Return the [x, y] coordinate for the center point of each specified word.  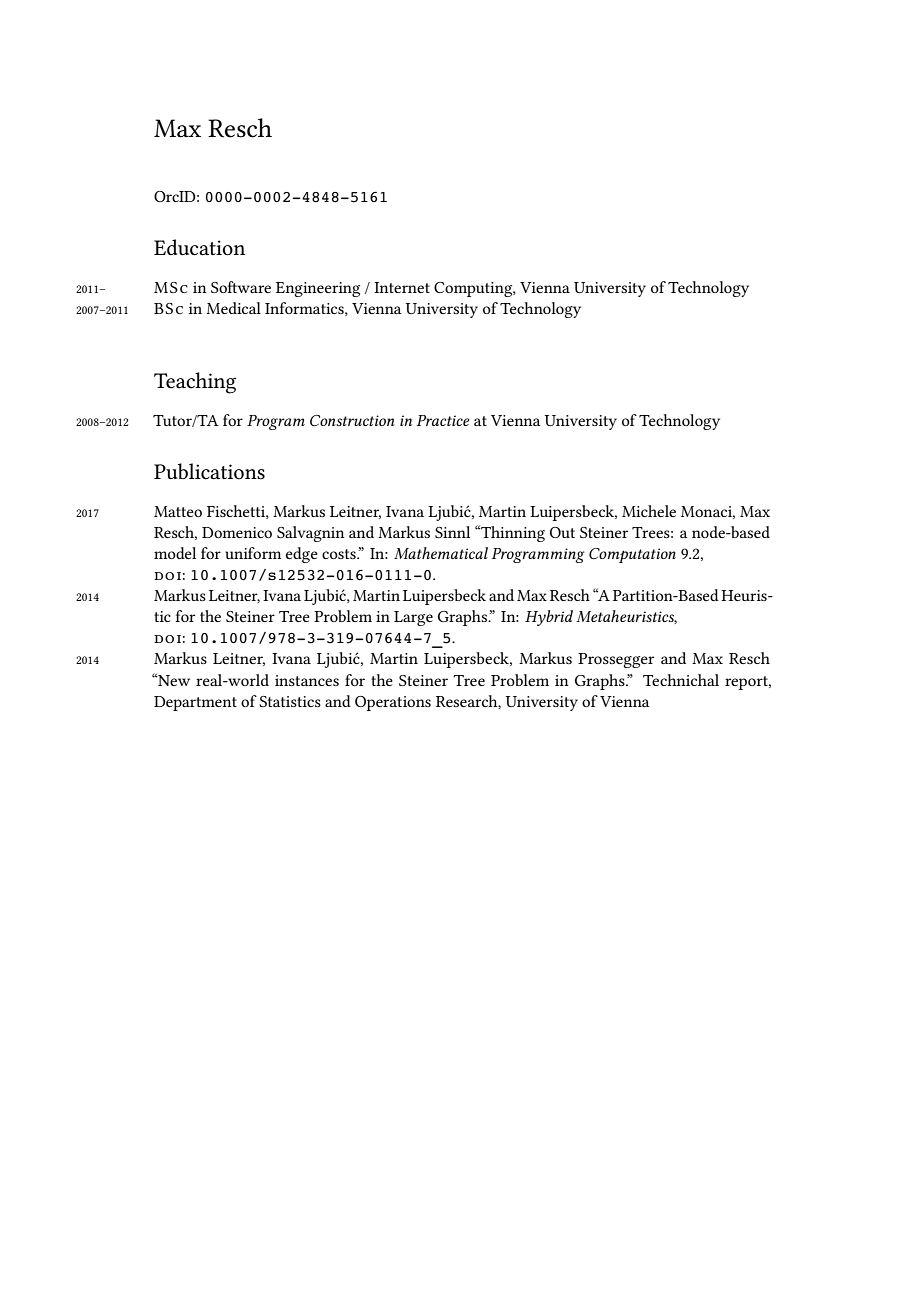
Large [413, 618]
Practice [443, 420]
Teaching [195, 383]
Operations [393, 703]
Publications [209, 471]
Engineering [318, 289]
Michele [649, 511]
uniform [253, 553]
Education [199, 247]
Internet [402, 287]
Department [195, 703]
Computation [632, 555]
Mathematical [441, 553]
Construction [352, 420]
